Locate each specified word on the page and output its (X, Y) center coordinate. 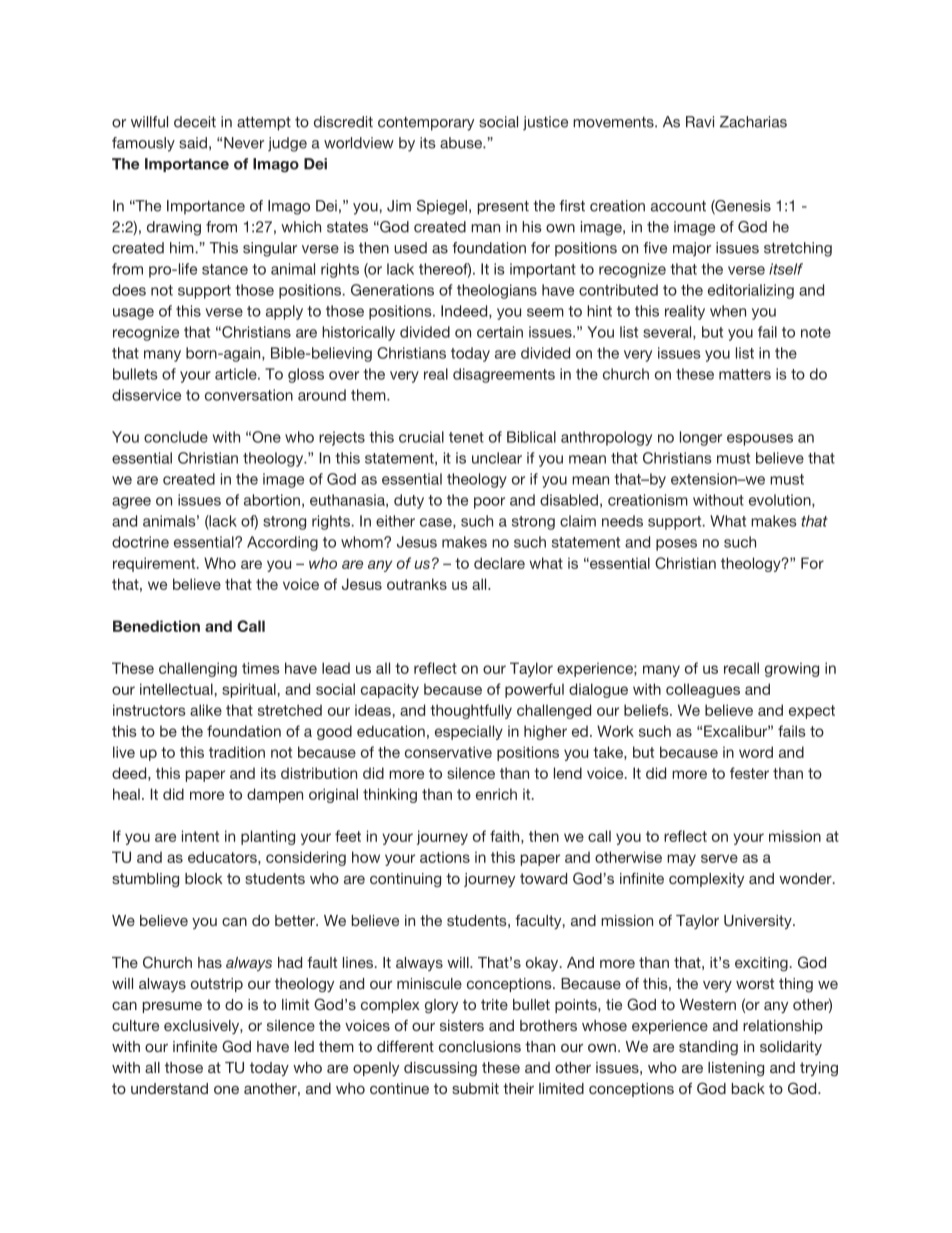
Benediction (156, 626)
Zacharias (753, 122)
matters (745, 374)
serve (719, 858)
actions (445, 857)
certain (500, 332)
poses (676, 545)
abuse (462, 143)
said (193, 143)
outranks (417, 584)
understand (169, 1088)
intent (200, 836)
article (237, 374)
